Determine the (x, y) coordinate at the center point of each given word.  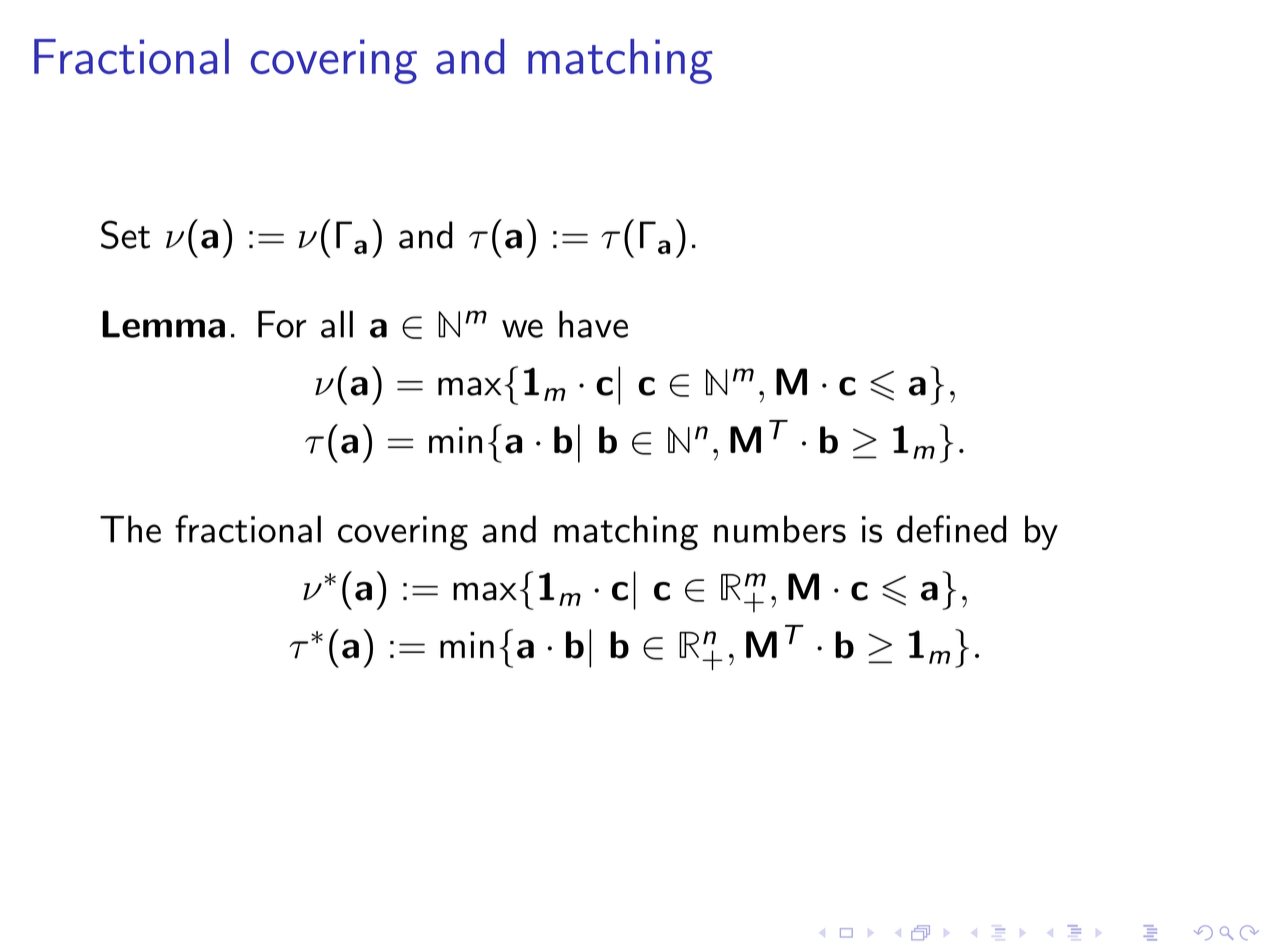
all (337, 324)
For (282, 324)
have (593, 324)
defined (951, 529)
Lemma (163, 324)
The (130, 529)
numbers (780, 529)
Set (125, 234)
